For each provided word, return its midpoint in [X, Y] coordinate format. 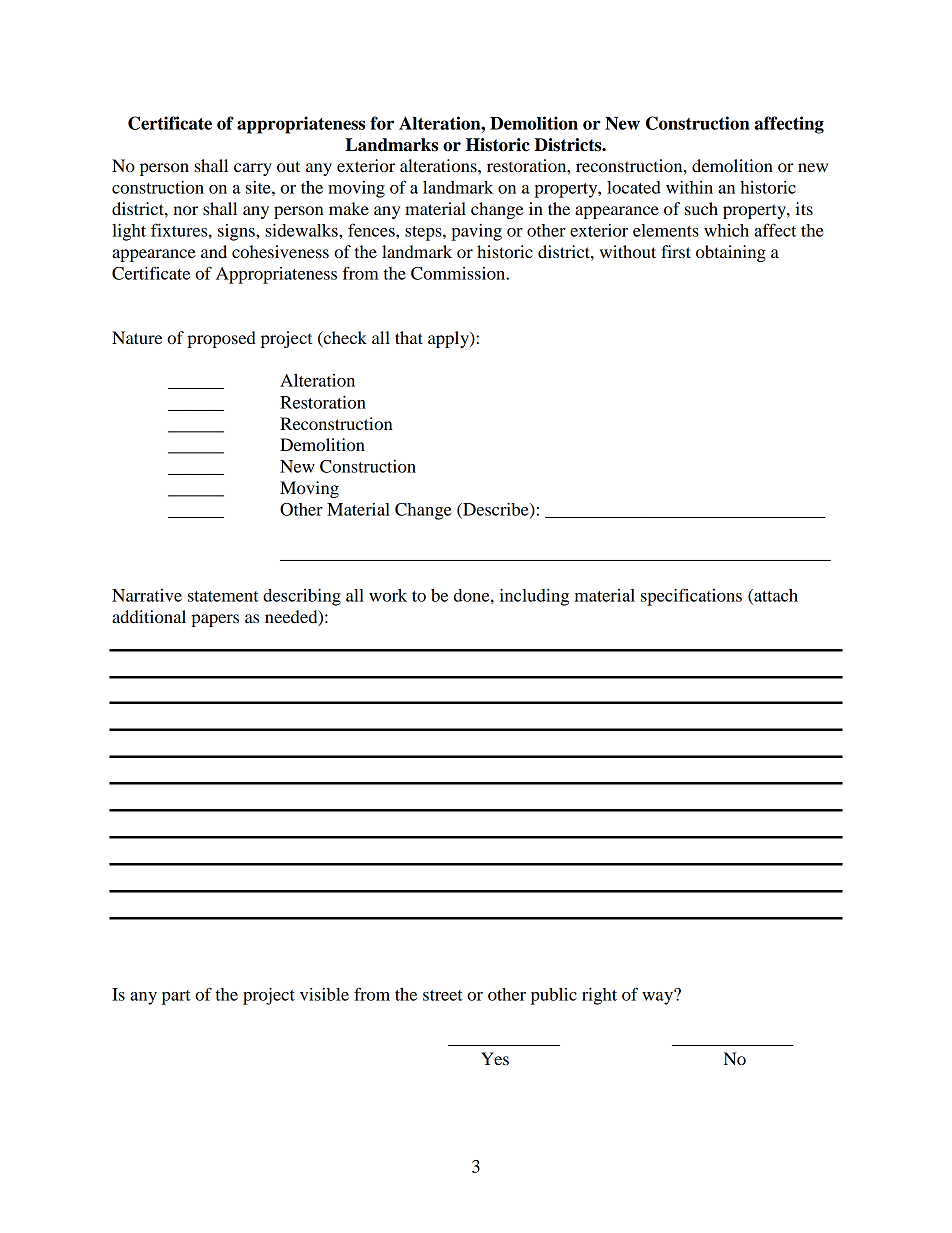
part [176, 997]
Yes [495, 1058]
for [382, 123]
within [689, 187]
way [658, 997]
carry [253, 169]
